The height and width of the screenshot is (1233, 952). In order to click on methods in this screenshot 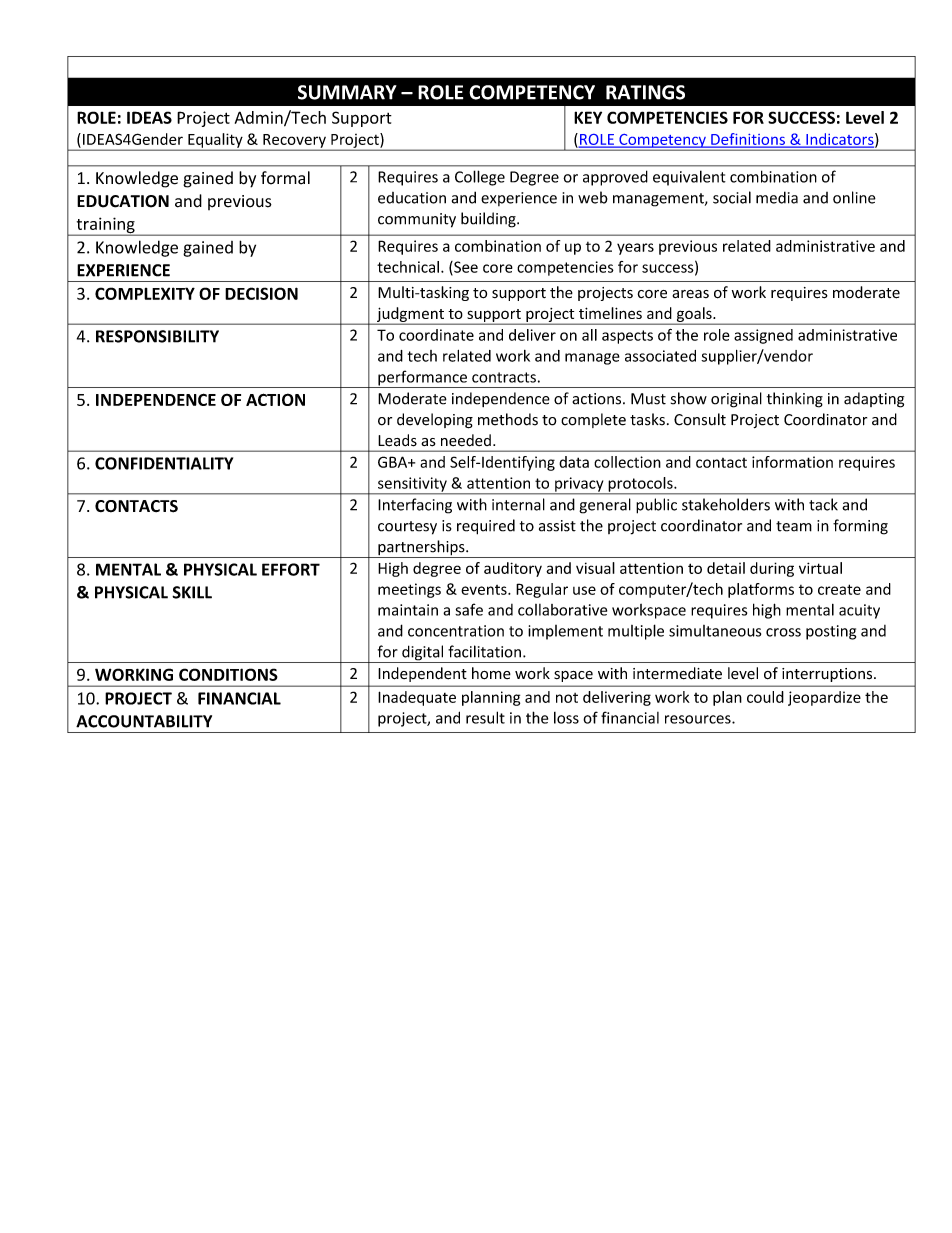, I will do `click(508, 419)`.
